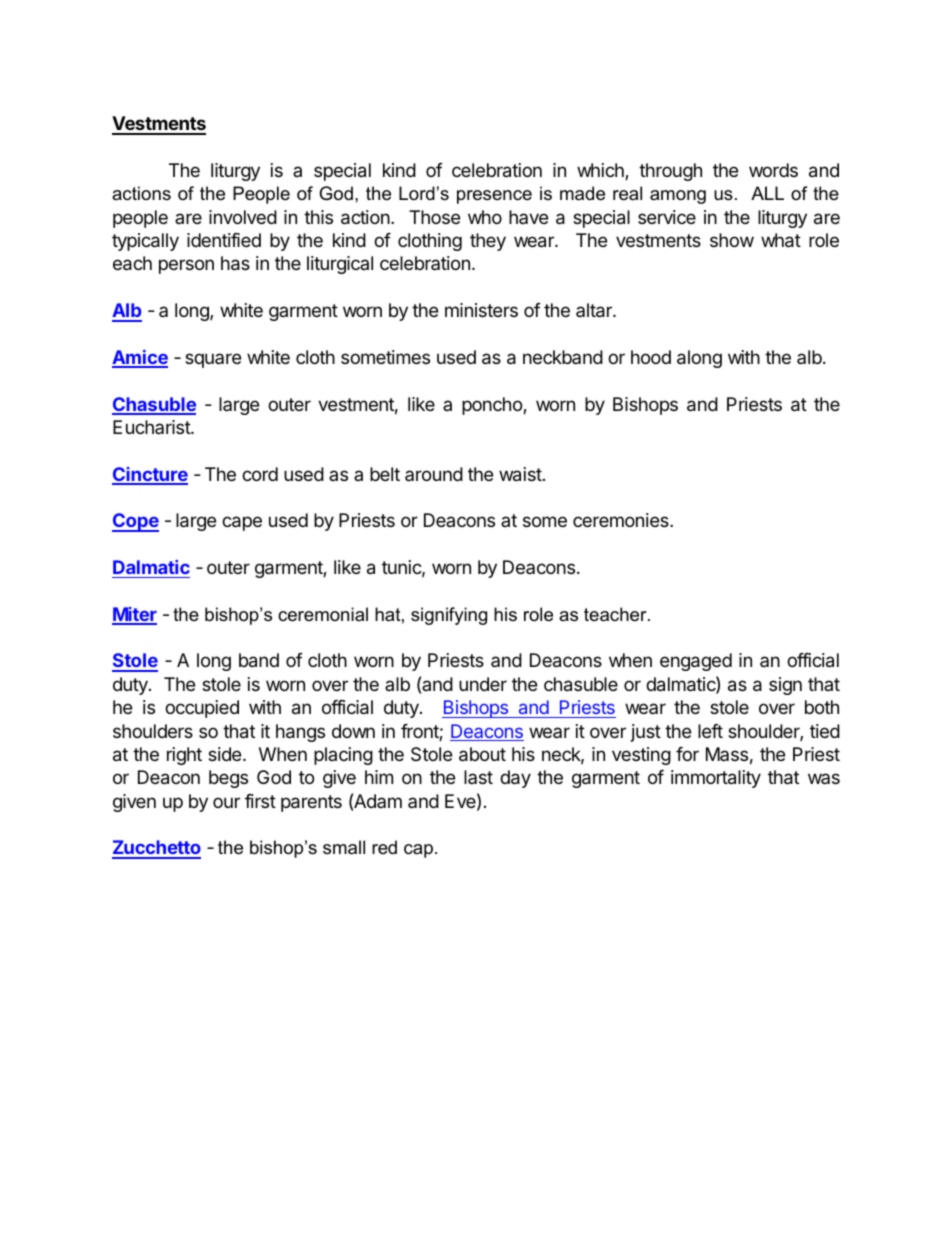  What do you see at coordinates (481, 310) in the image?
I see `ministers` at bounding box center [481, 310].
